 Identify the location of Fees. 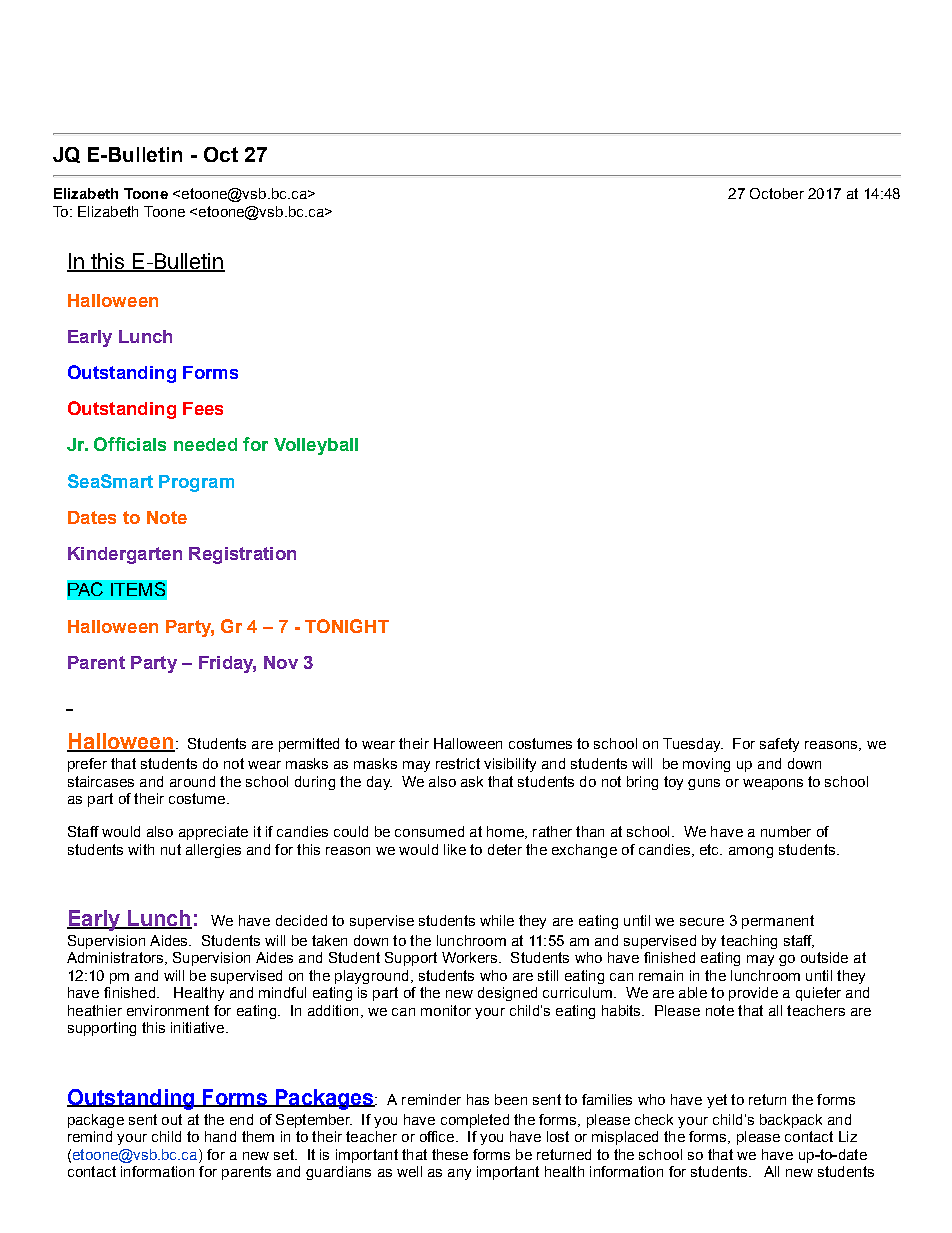
(203, 408).
